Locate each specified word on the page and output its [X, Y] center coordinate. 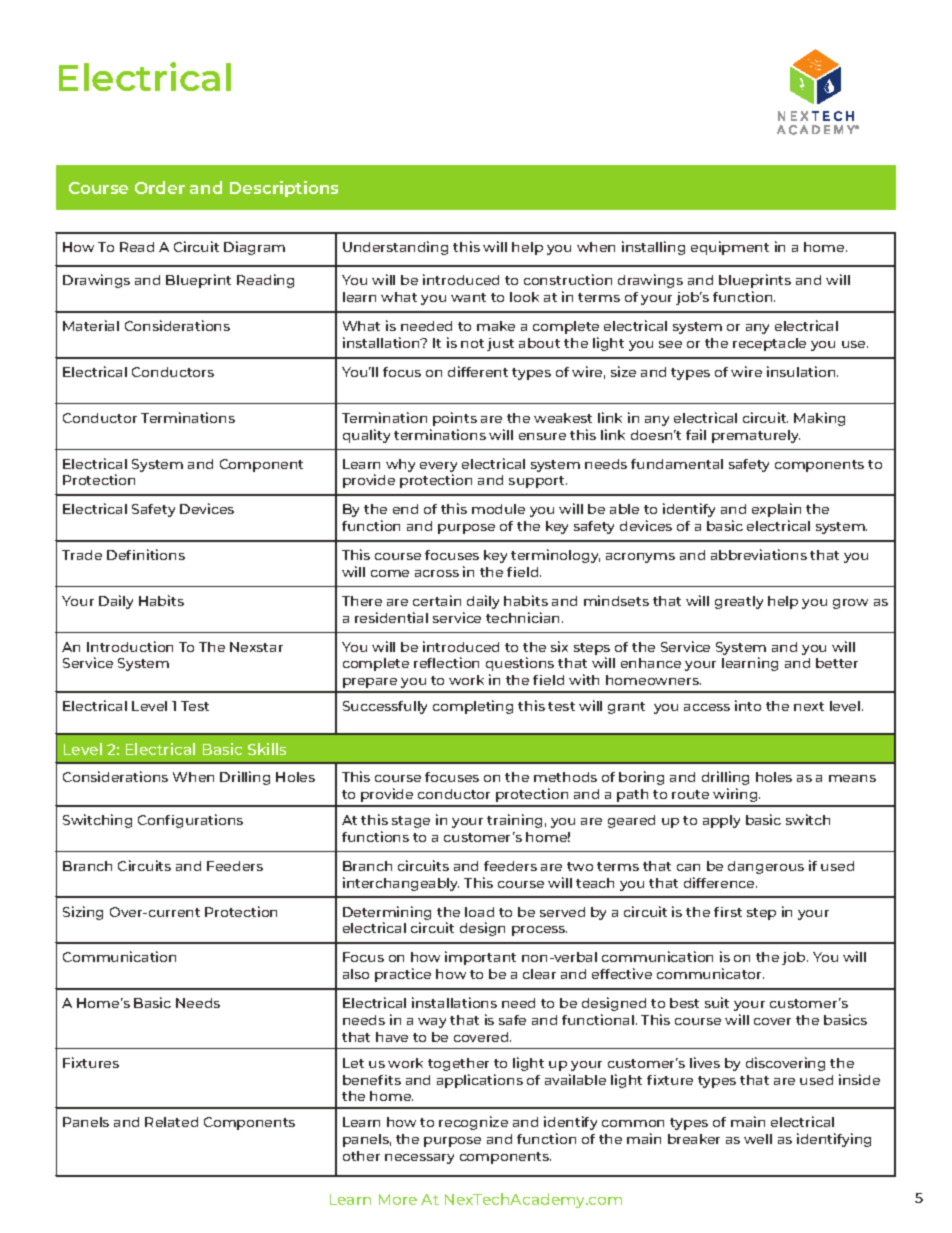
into [748, 705]
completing [473, 707]
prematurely [756, 436]
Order [160, 187]
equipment [730, 248]
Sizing [83, 913]
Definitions [146, 554]
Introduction [130, 646]
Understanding [395, 248]
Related [171, 1122]
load [479, 912]
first [728, 912]
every [438, 467]
